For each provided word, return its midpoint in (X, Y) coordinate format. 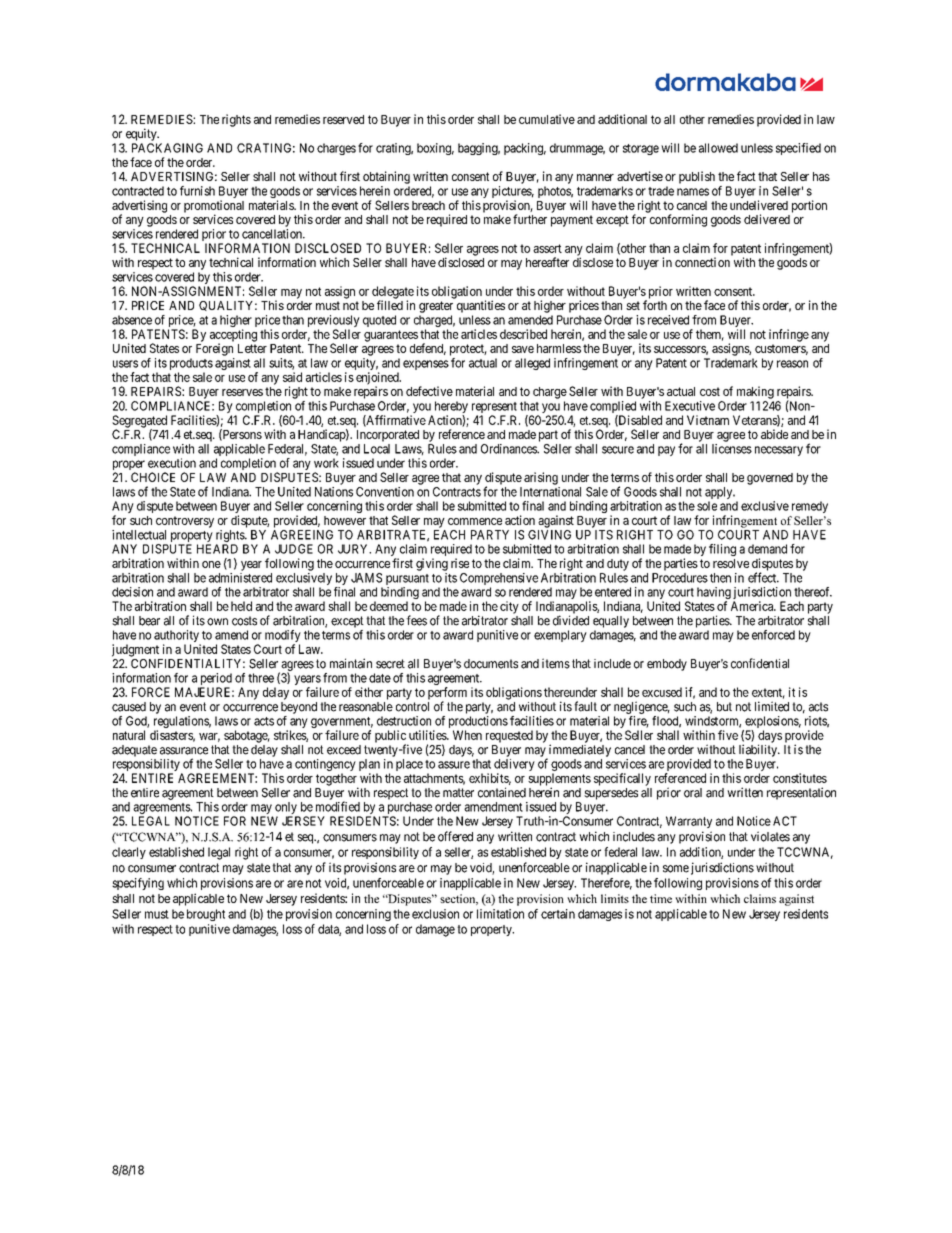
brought (206, 915)
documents (491, 664)
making (755, 392)
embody (667, 665)
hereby (450, 408)
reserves (242, 392)
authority (177, 637)
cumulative (547, 119)
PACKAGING (167, 148)
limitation (500, 914)
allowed (718, 148)
